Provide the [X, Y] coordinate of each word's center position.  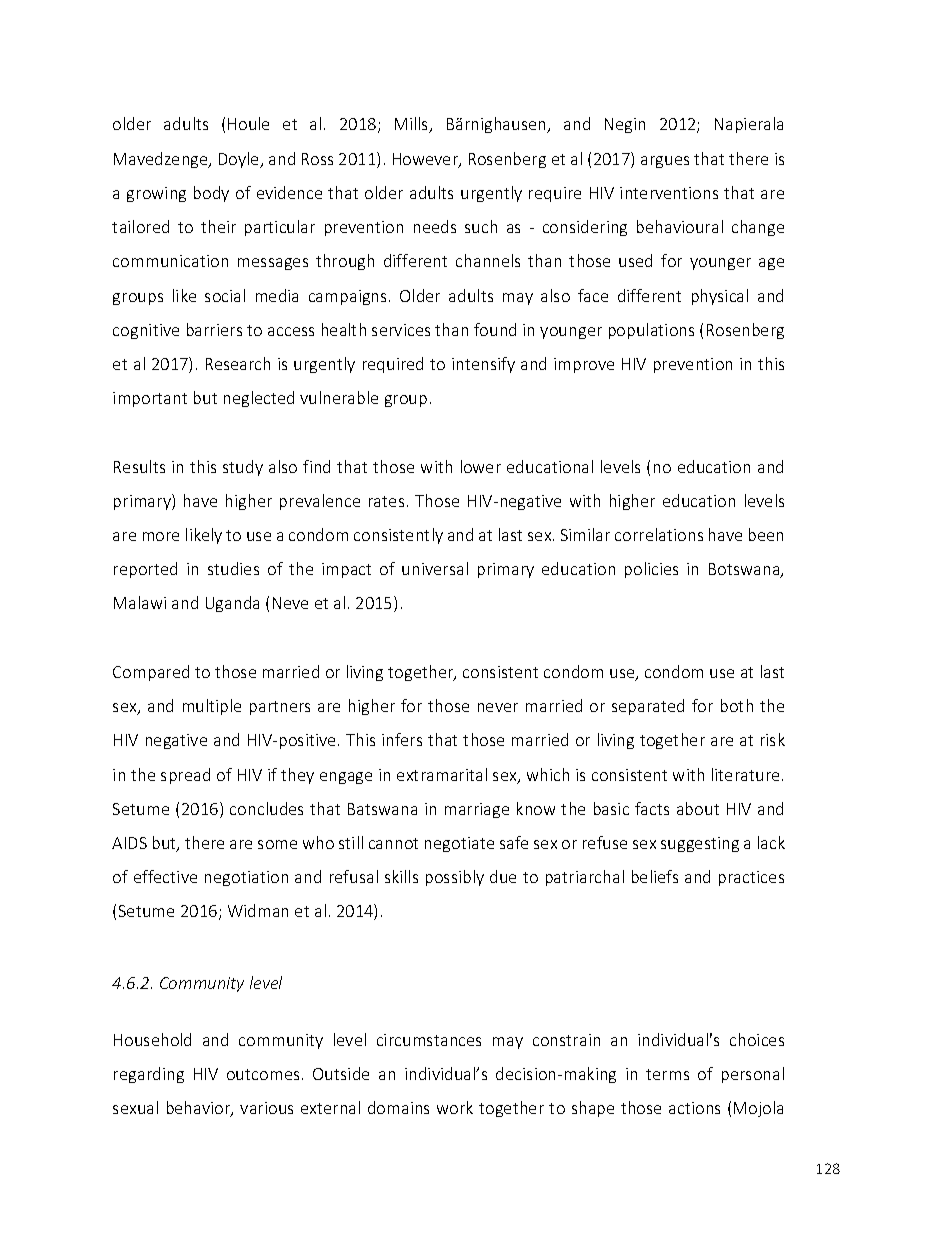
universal [435, 568]
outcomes [263, 1074]
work [455, 1107]
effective [165, 876]
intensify [483, 365]
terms [667, 1074]
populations [651, 331]
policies [651, 570]
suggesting [700, 844]
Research [238, 363]
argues [665, 162]
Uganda [232, 604]
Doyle [240, 160]
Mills [413, 125]
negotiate [459, 844]
